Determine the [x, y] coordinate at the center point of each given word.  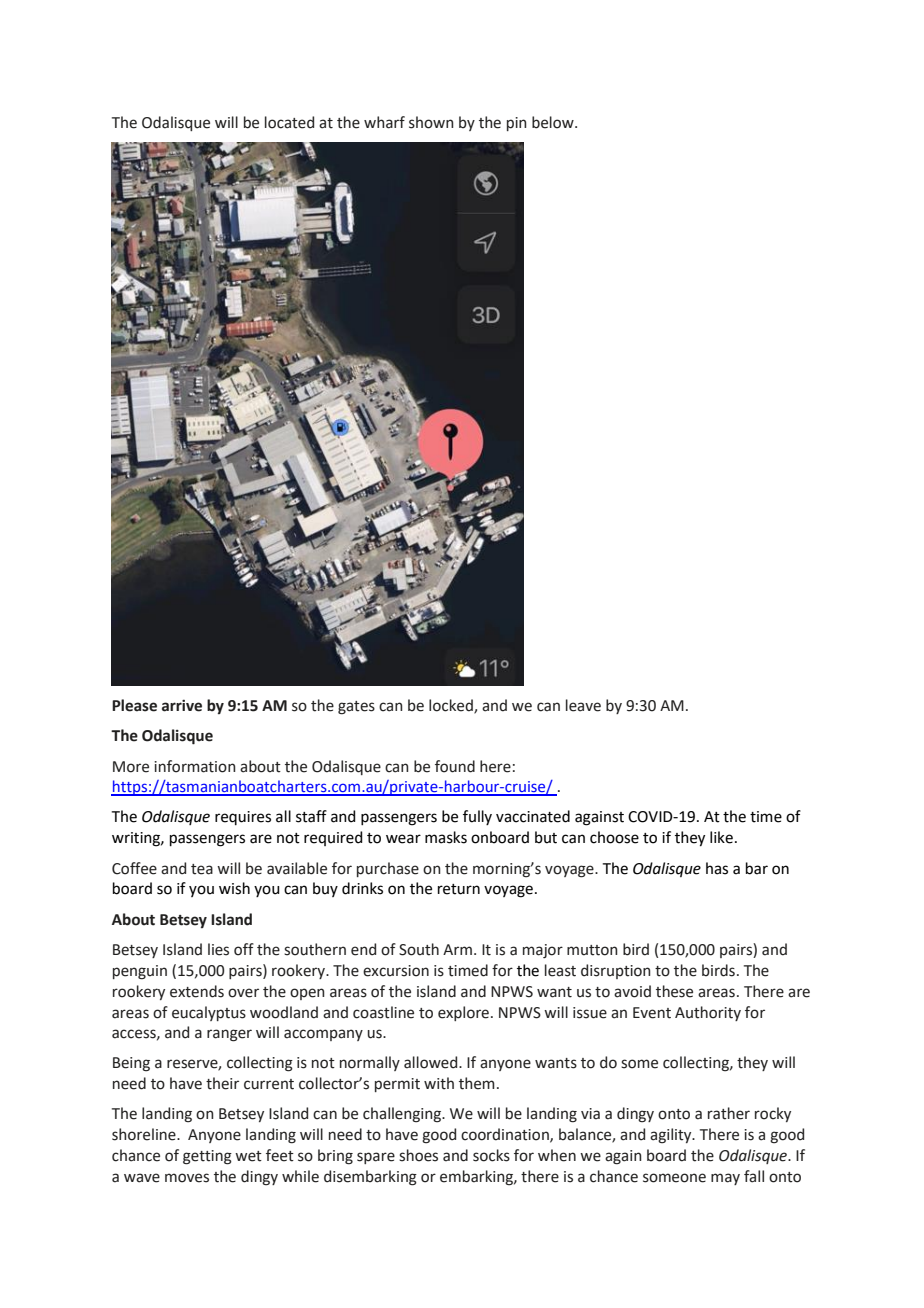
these [674, 991]
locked [452, 706]
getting [207, 1157]
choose [614, 837]
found [455, 766]
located [289, 122]
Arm [459, 949]
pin [517, 124]
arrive [182, 705]
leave [583, 705]
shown [431, 122]
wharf [384, 122]
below [554, 122]
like [721, 837]
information [195, 766]
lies [218, 949]
